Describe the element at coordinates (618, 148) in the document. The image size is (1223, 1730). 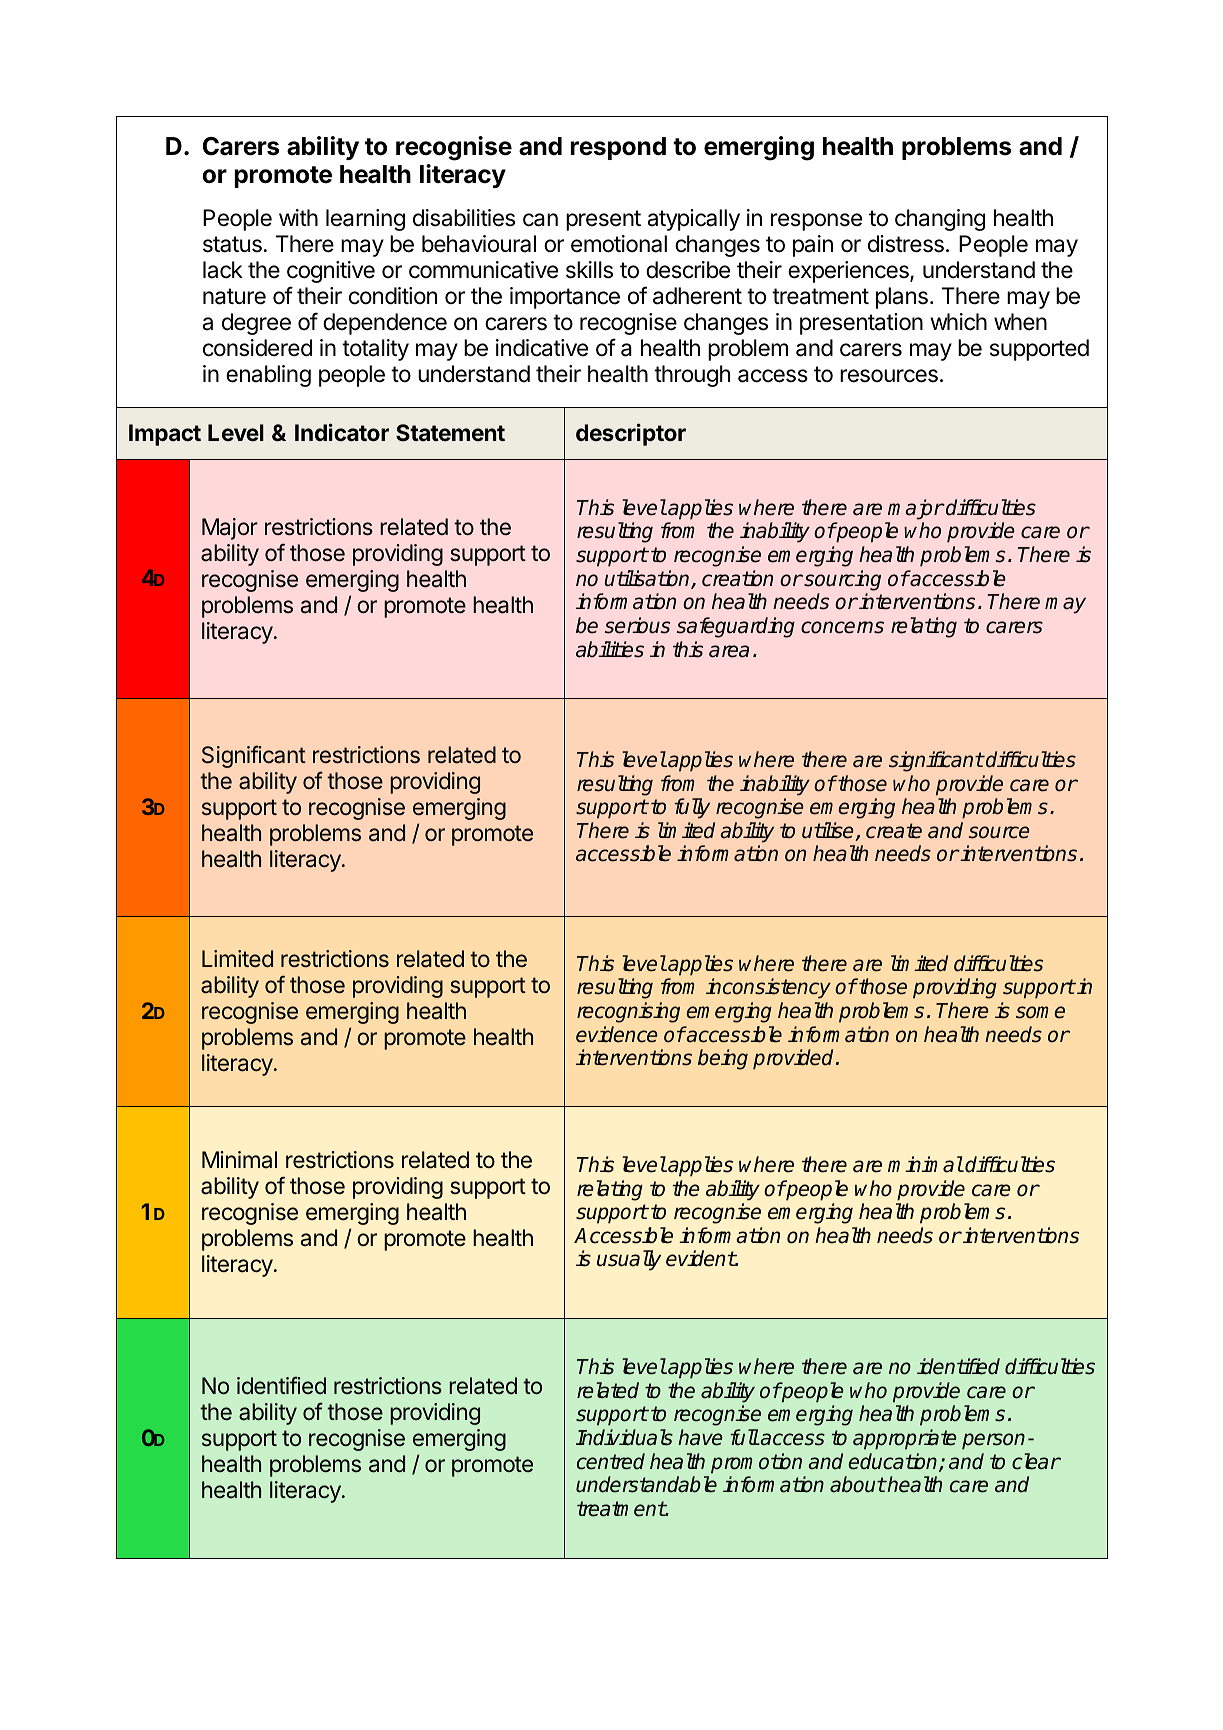
I see `respond` at that location.
